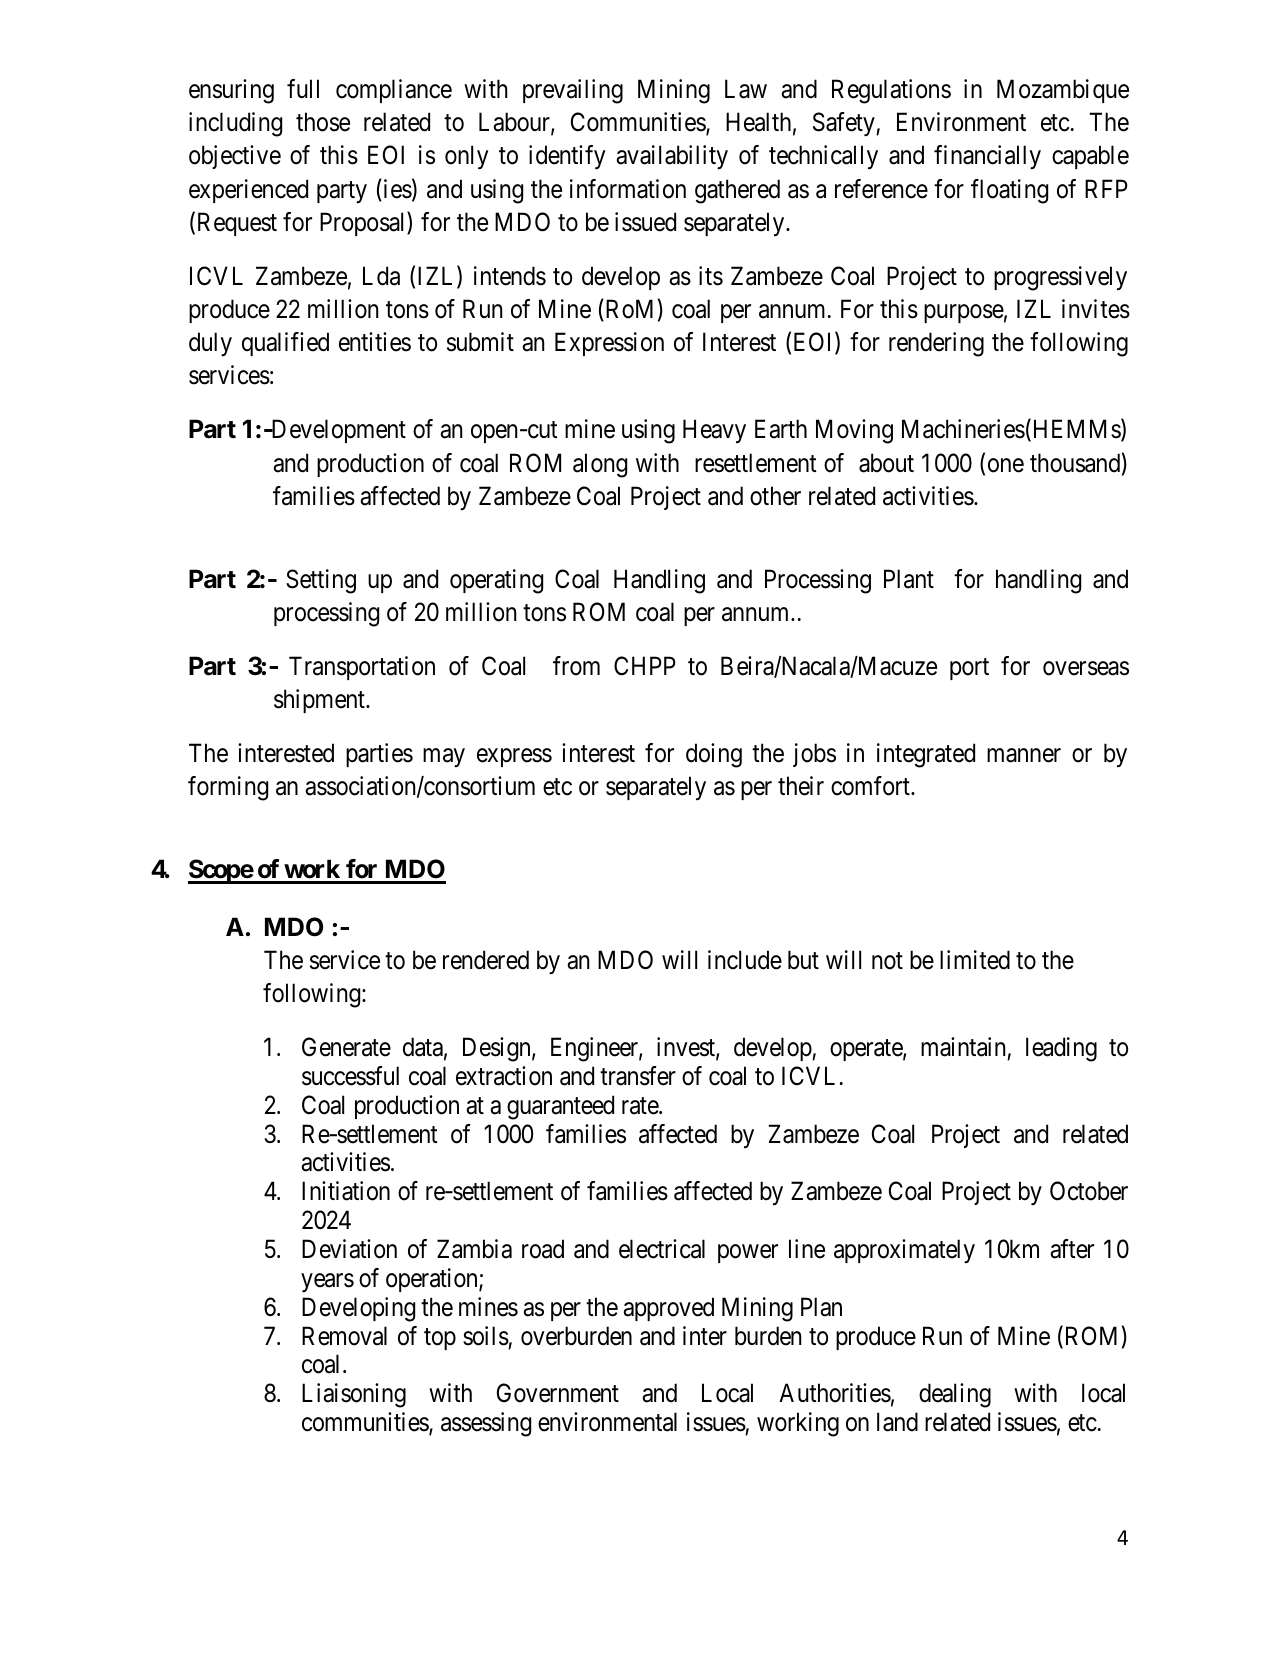  Describe the element at coordinates (320, 701) in the screenshot. I see `shipment` at that location.
